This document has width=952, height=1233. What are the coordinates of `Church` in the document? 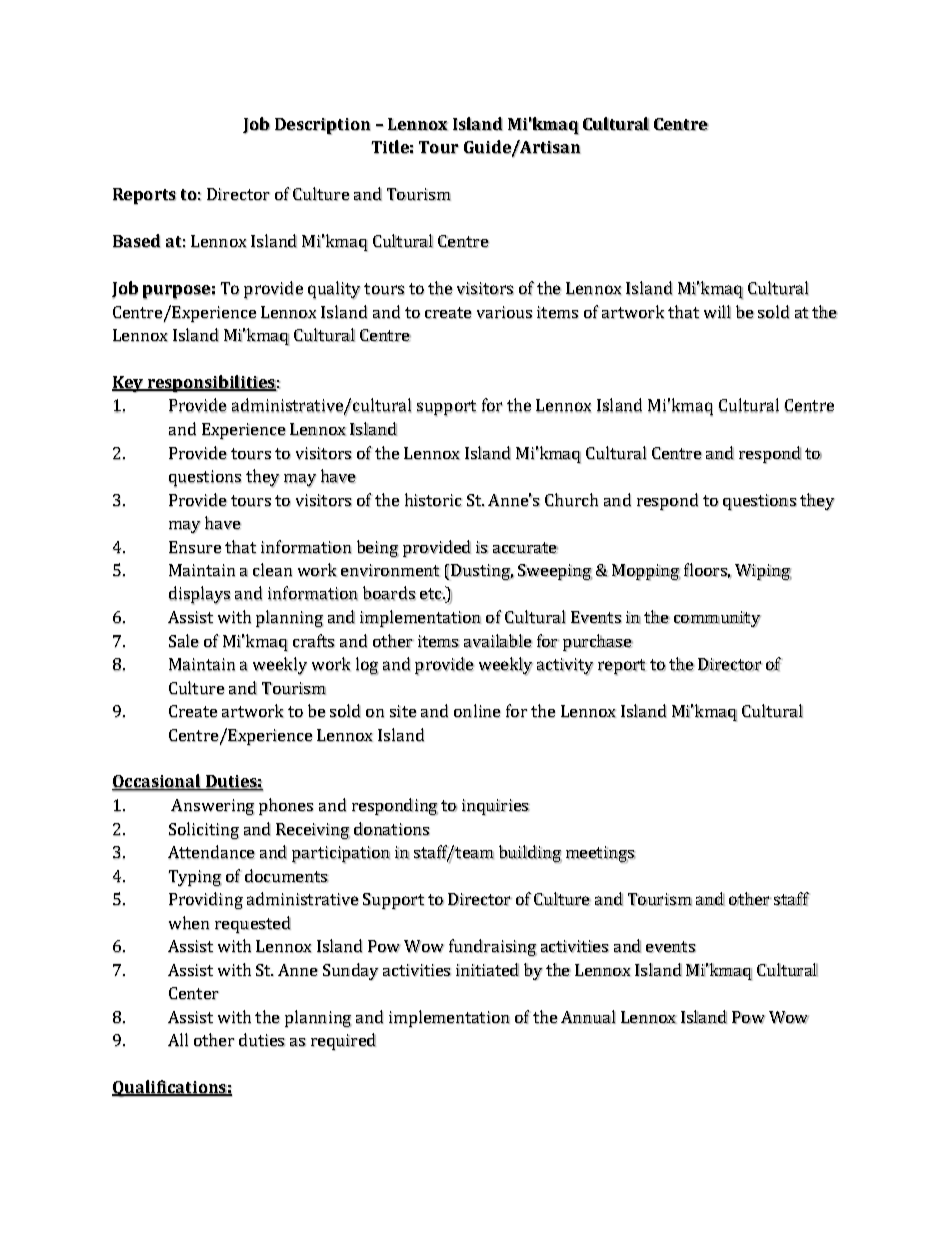 It's located at (571, 500).
